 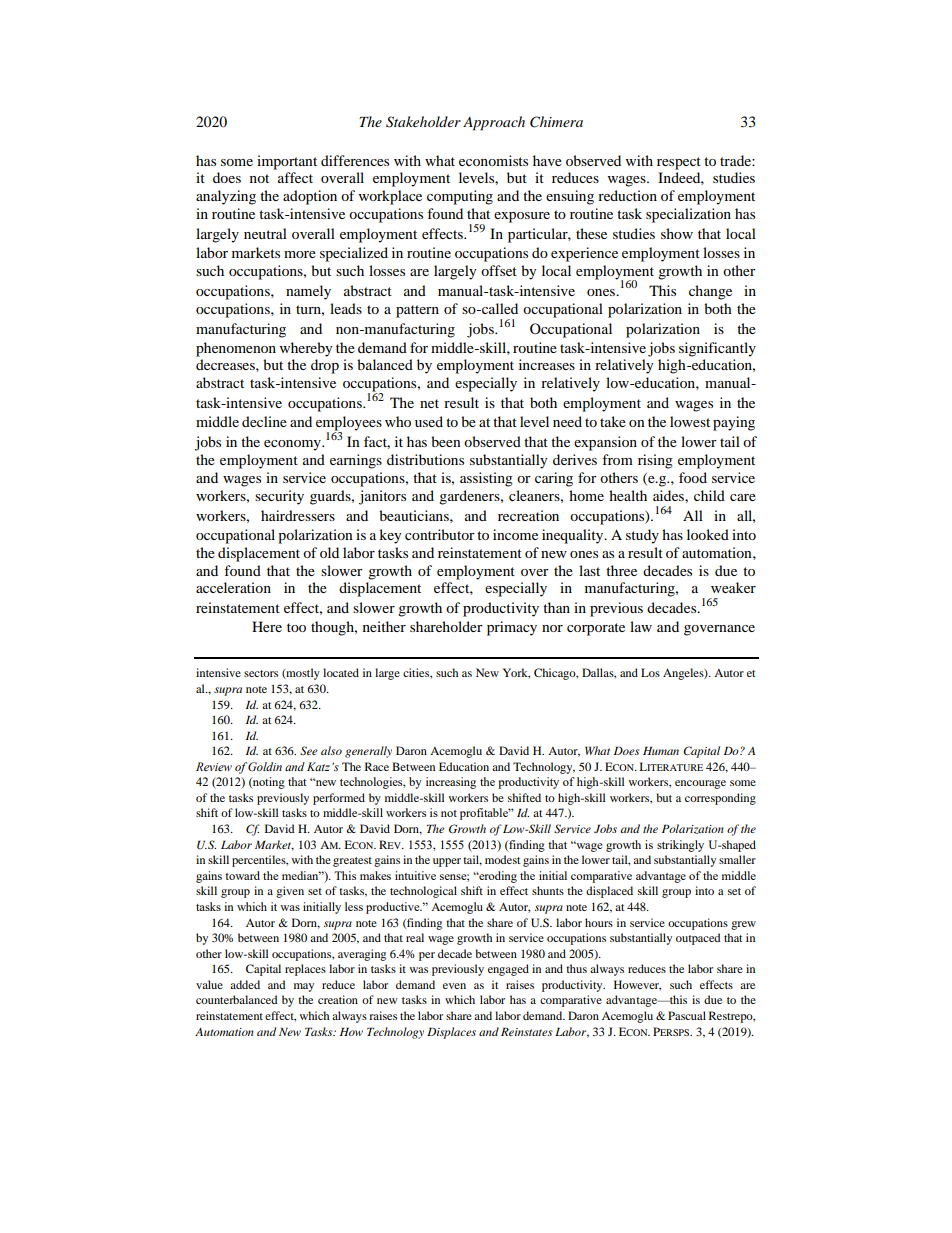 I want to click on See, so click(x=309, y=750).
